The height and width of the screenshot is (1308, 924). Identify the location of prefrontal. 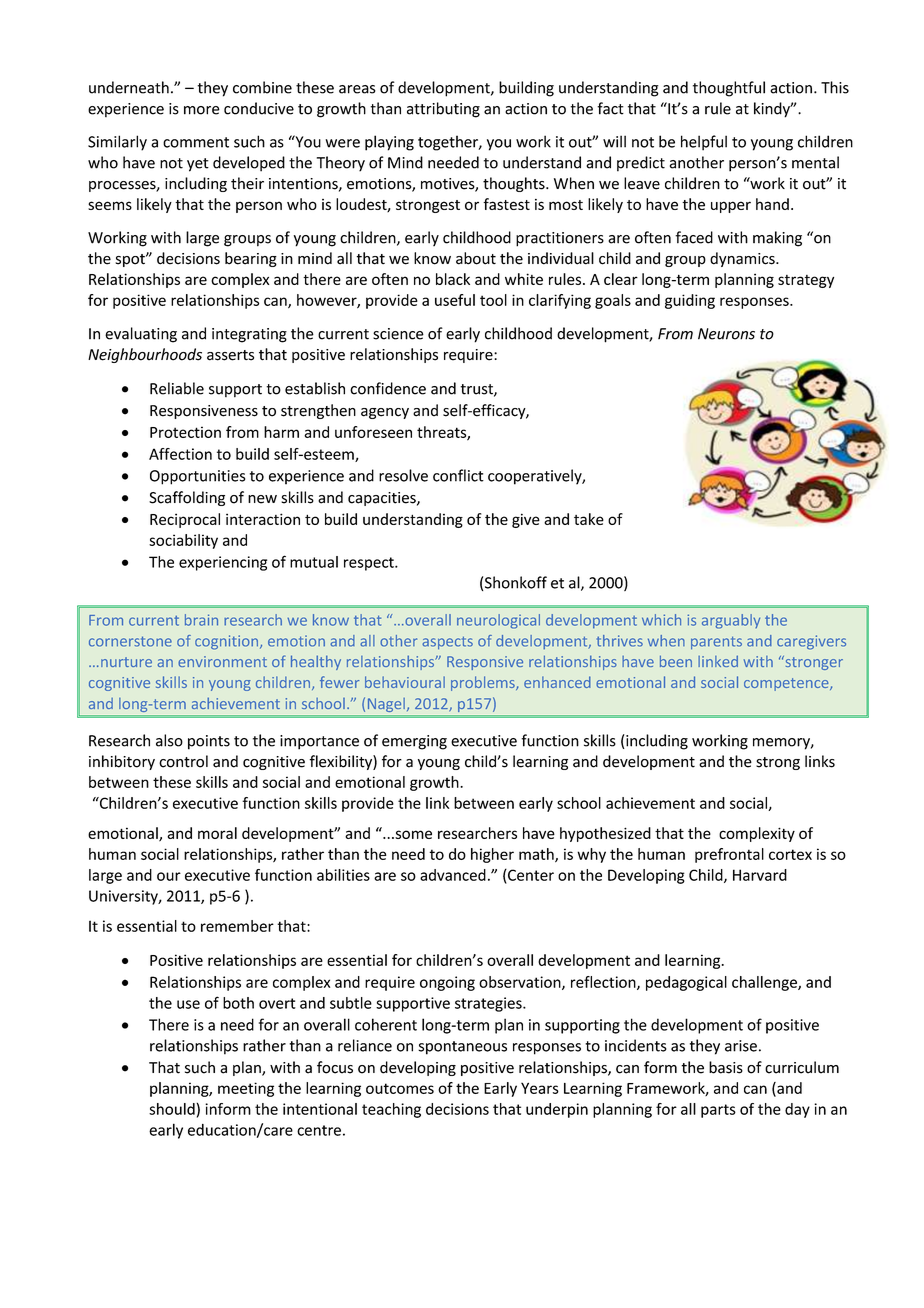
(729, 855).
